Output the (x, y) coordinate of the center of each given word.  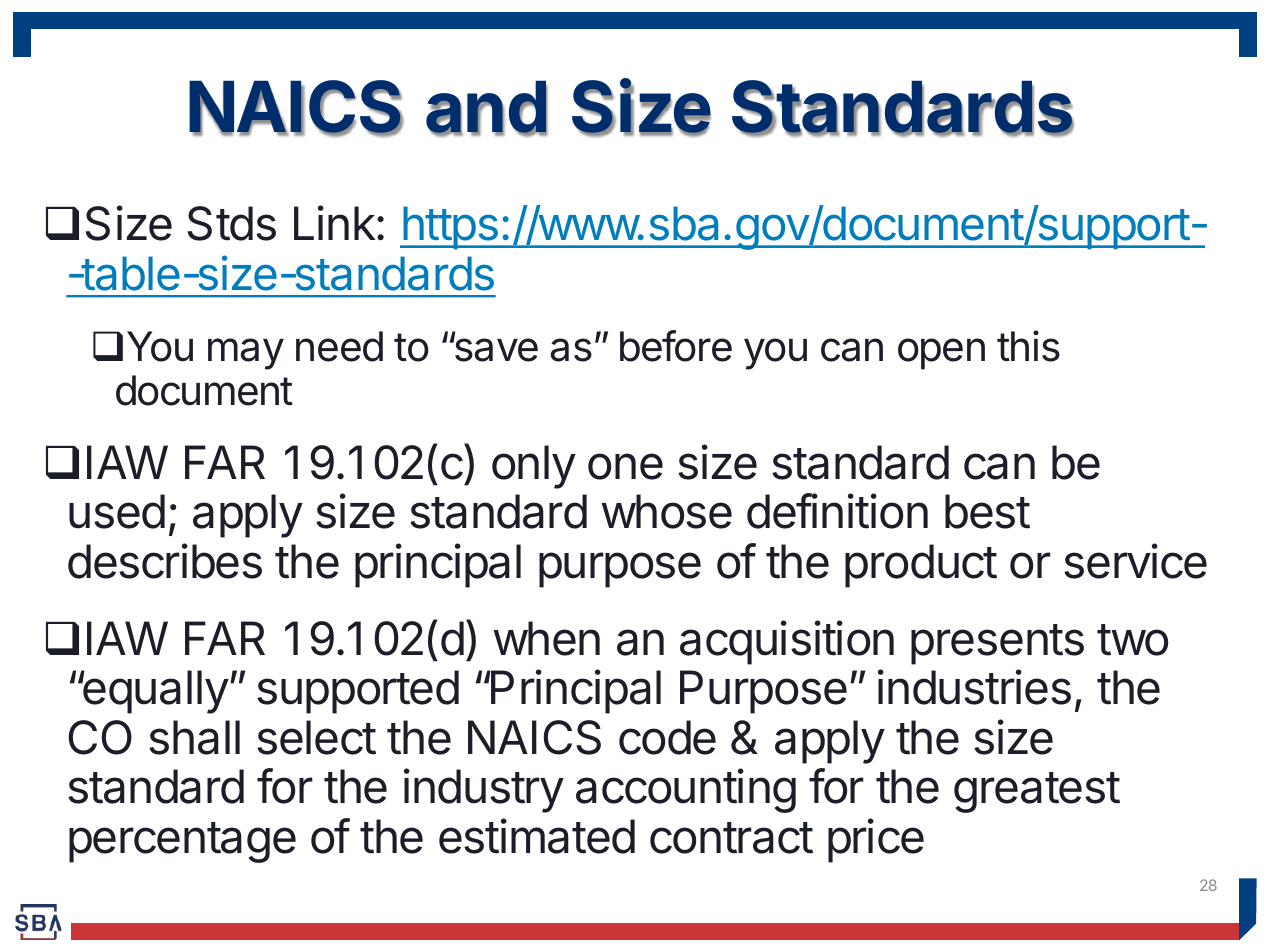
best (987, 511)
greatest (1037, 792)
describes (165, 561)
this (1028, 346)
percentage (182, 842)
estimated (537, 836)
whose (666, 511)
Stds (231, 223)
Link (335, 222)
